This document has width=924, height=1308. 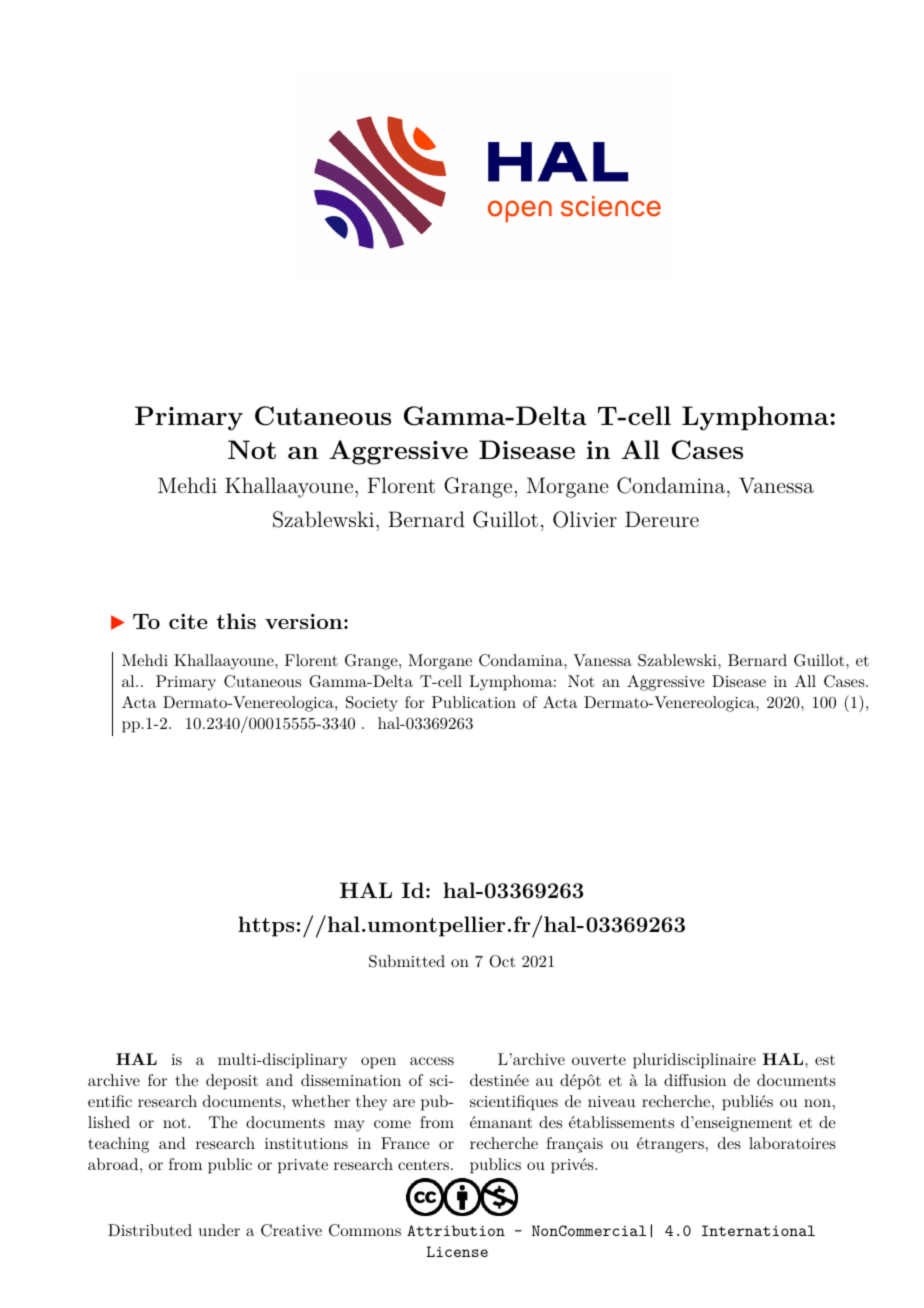 What do you see at coordinates (188, 621) in the document?
I see `cite` at bounding box center [188, 621].
